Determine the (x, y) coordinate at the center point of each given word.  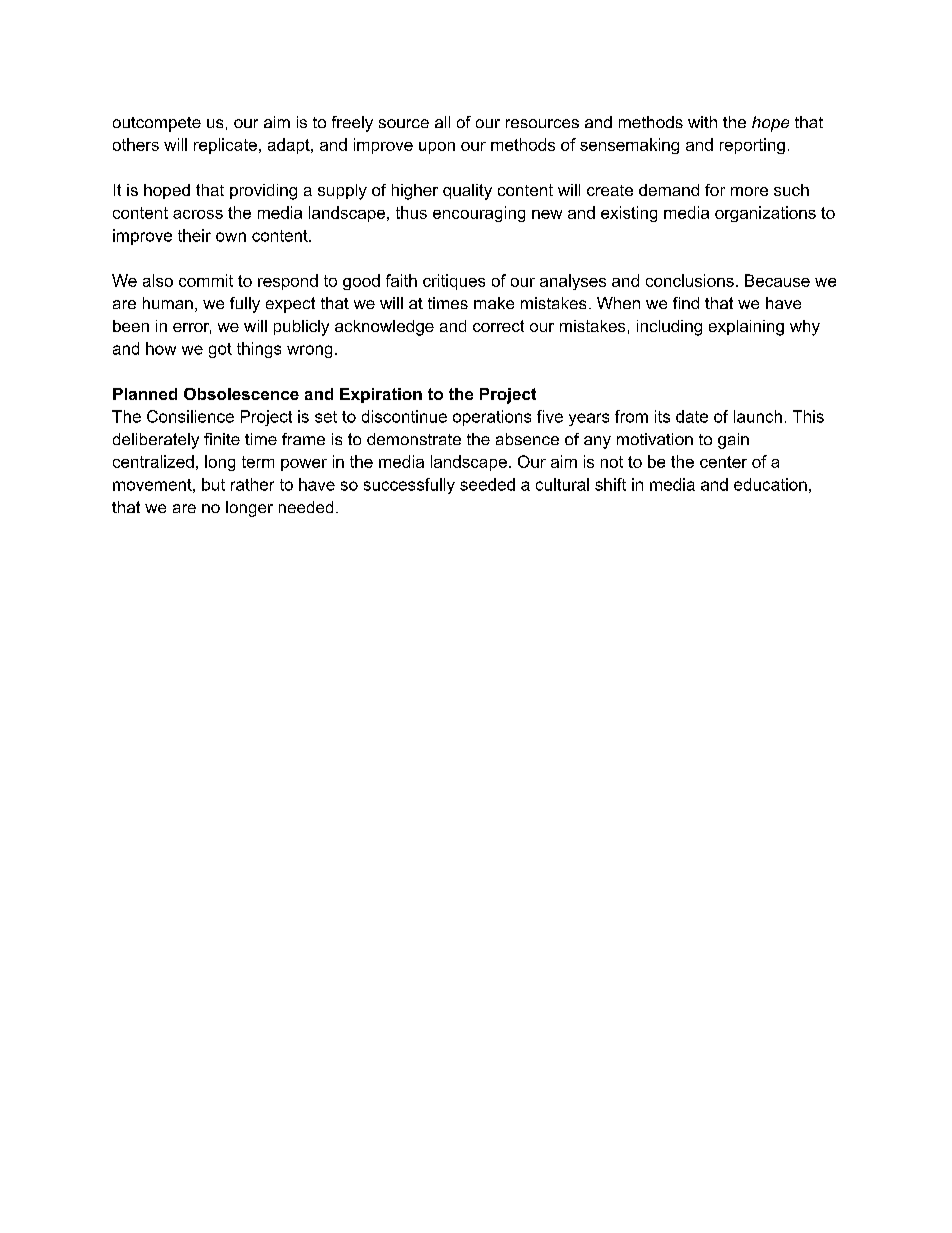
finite (222, 439)
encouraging (479, 214)
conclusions (690, 280)
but (213, 484)
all (442, 122)
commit (206, 280)
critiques (454, 282)
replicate (225, 146)
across (198, 214)
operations (492, 418)
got (220, 350)
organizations (765, 214)
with (702, 122)
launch (758, 416)
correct (498, 326)
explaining (746, 328)
